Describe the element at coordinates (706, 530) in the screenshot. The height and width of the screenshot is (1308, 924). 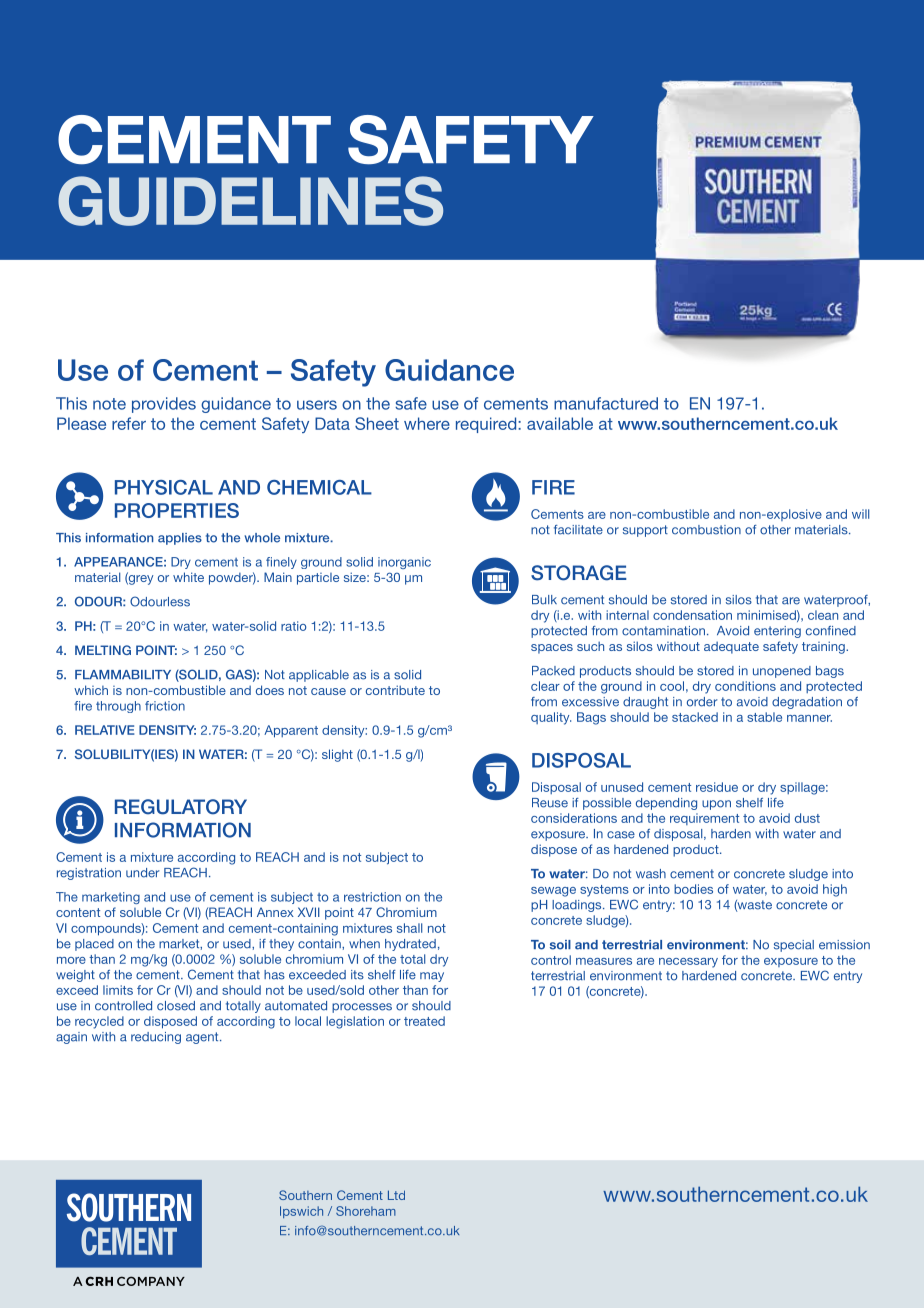
I see `combustion` at that location.
